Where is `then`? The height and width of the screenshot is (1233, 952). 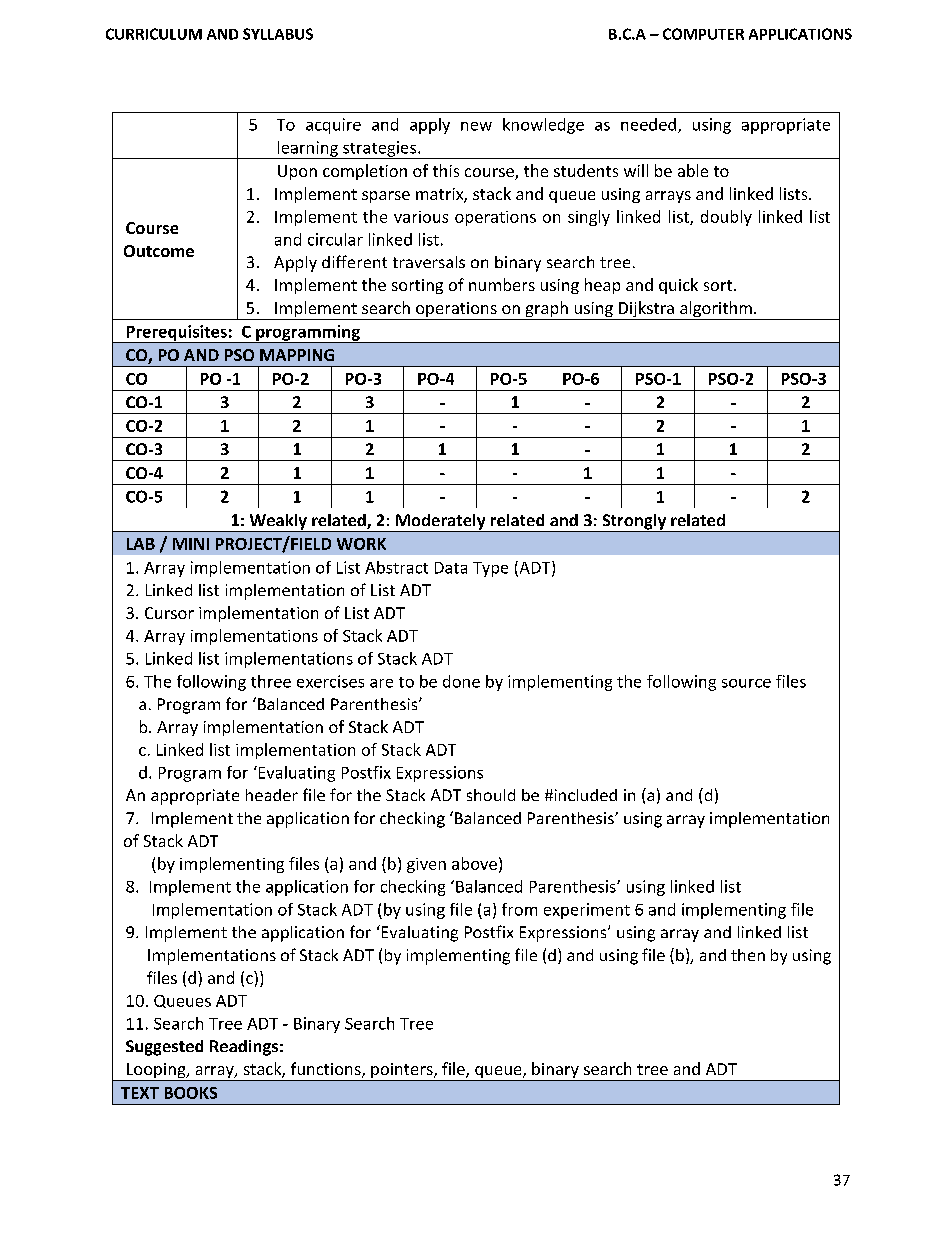 then is located at coordinates (748, 955).
